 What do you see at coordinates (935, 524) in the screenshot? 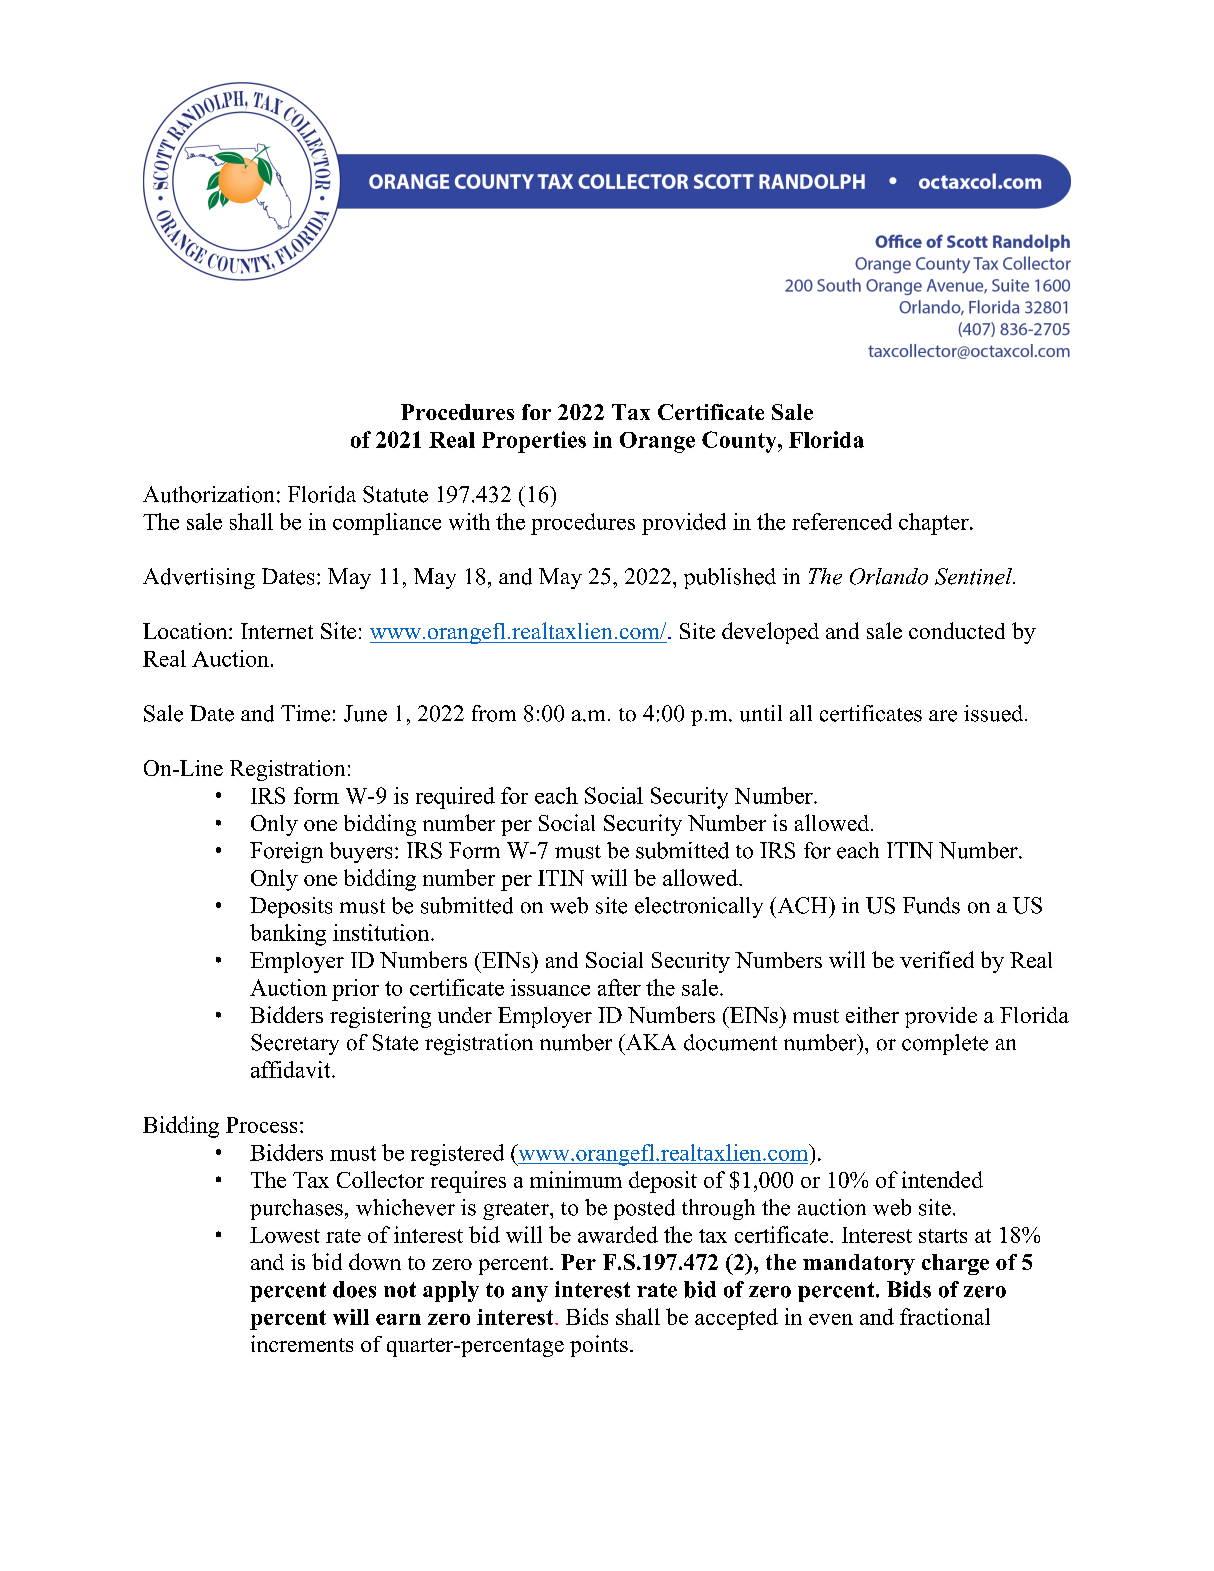
I see `chapter` at bounding box center [935, 524].
